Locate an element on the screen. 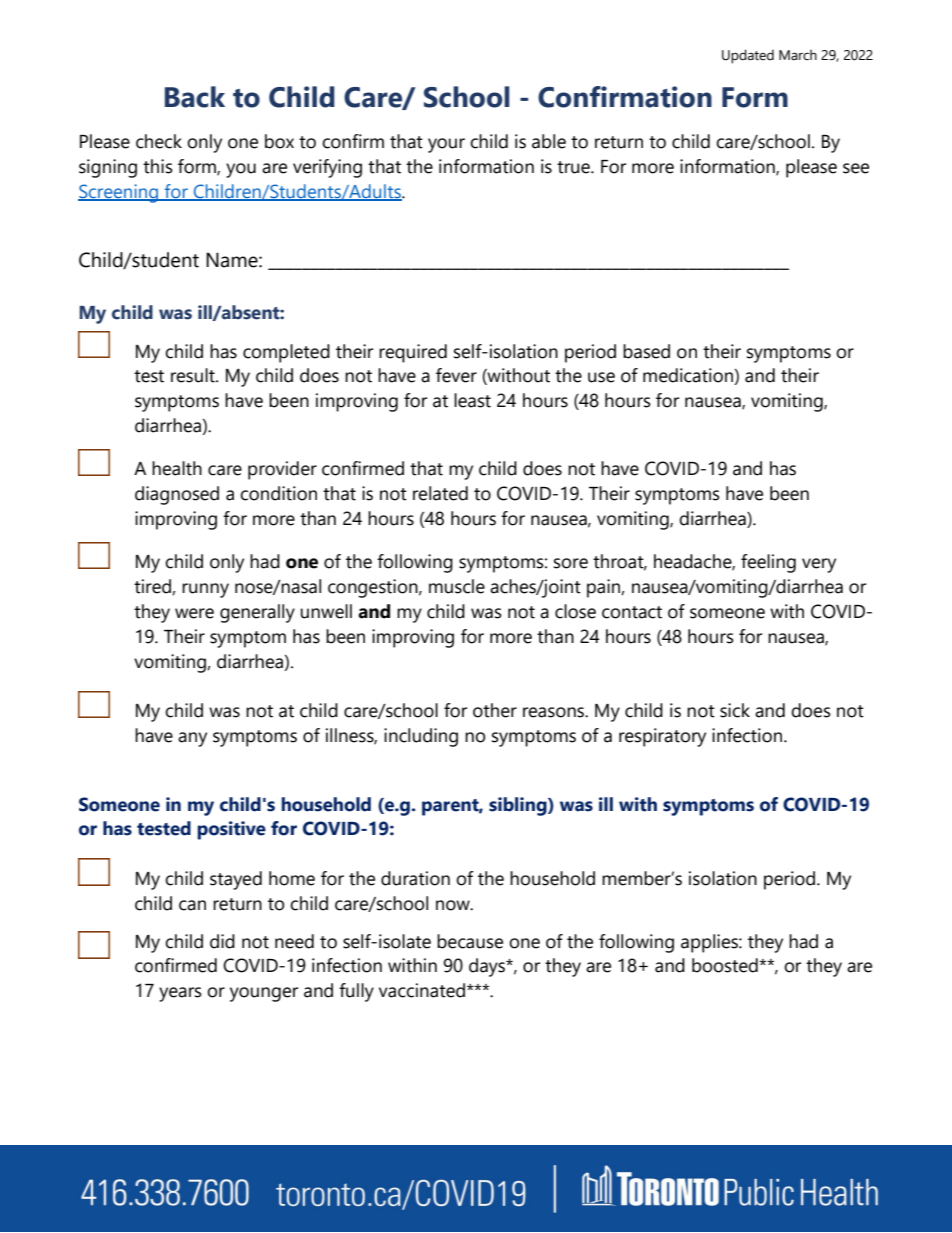 The height and width of the screenshot is (1233, 952). required is located at coordinates (413, 353).
